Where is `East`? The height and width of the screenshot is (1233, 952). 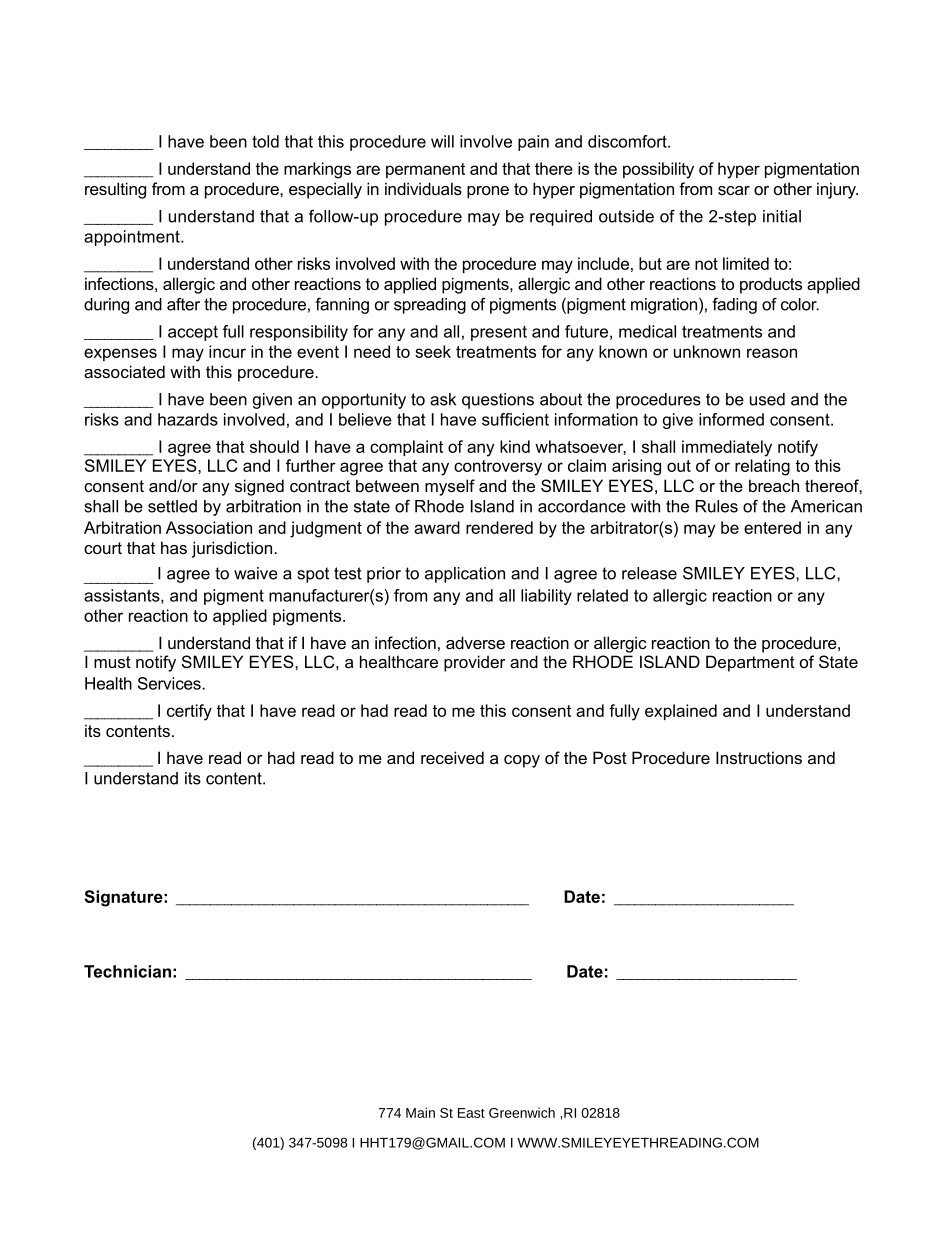 East is located at coordinates (471, 1113).
